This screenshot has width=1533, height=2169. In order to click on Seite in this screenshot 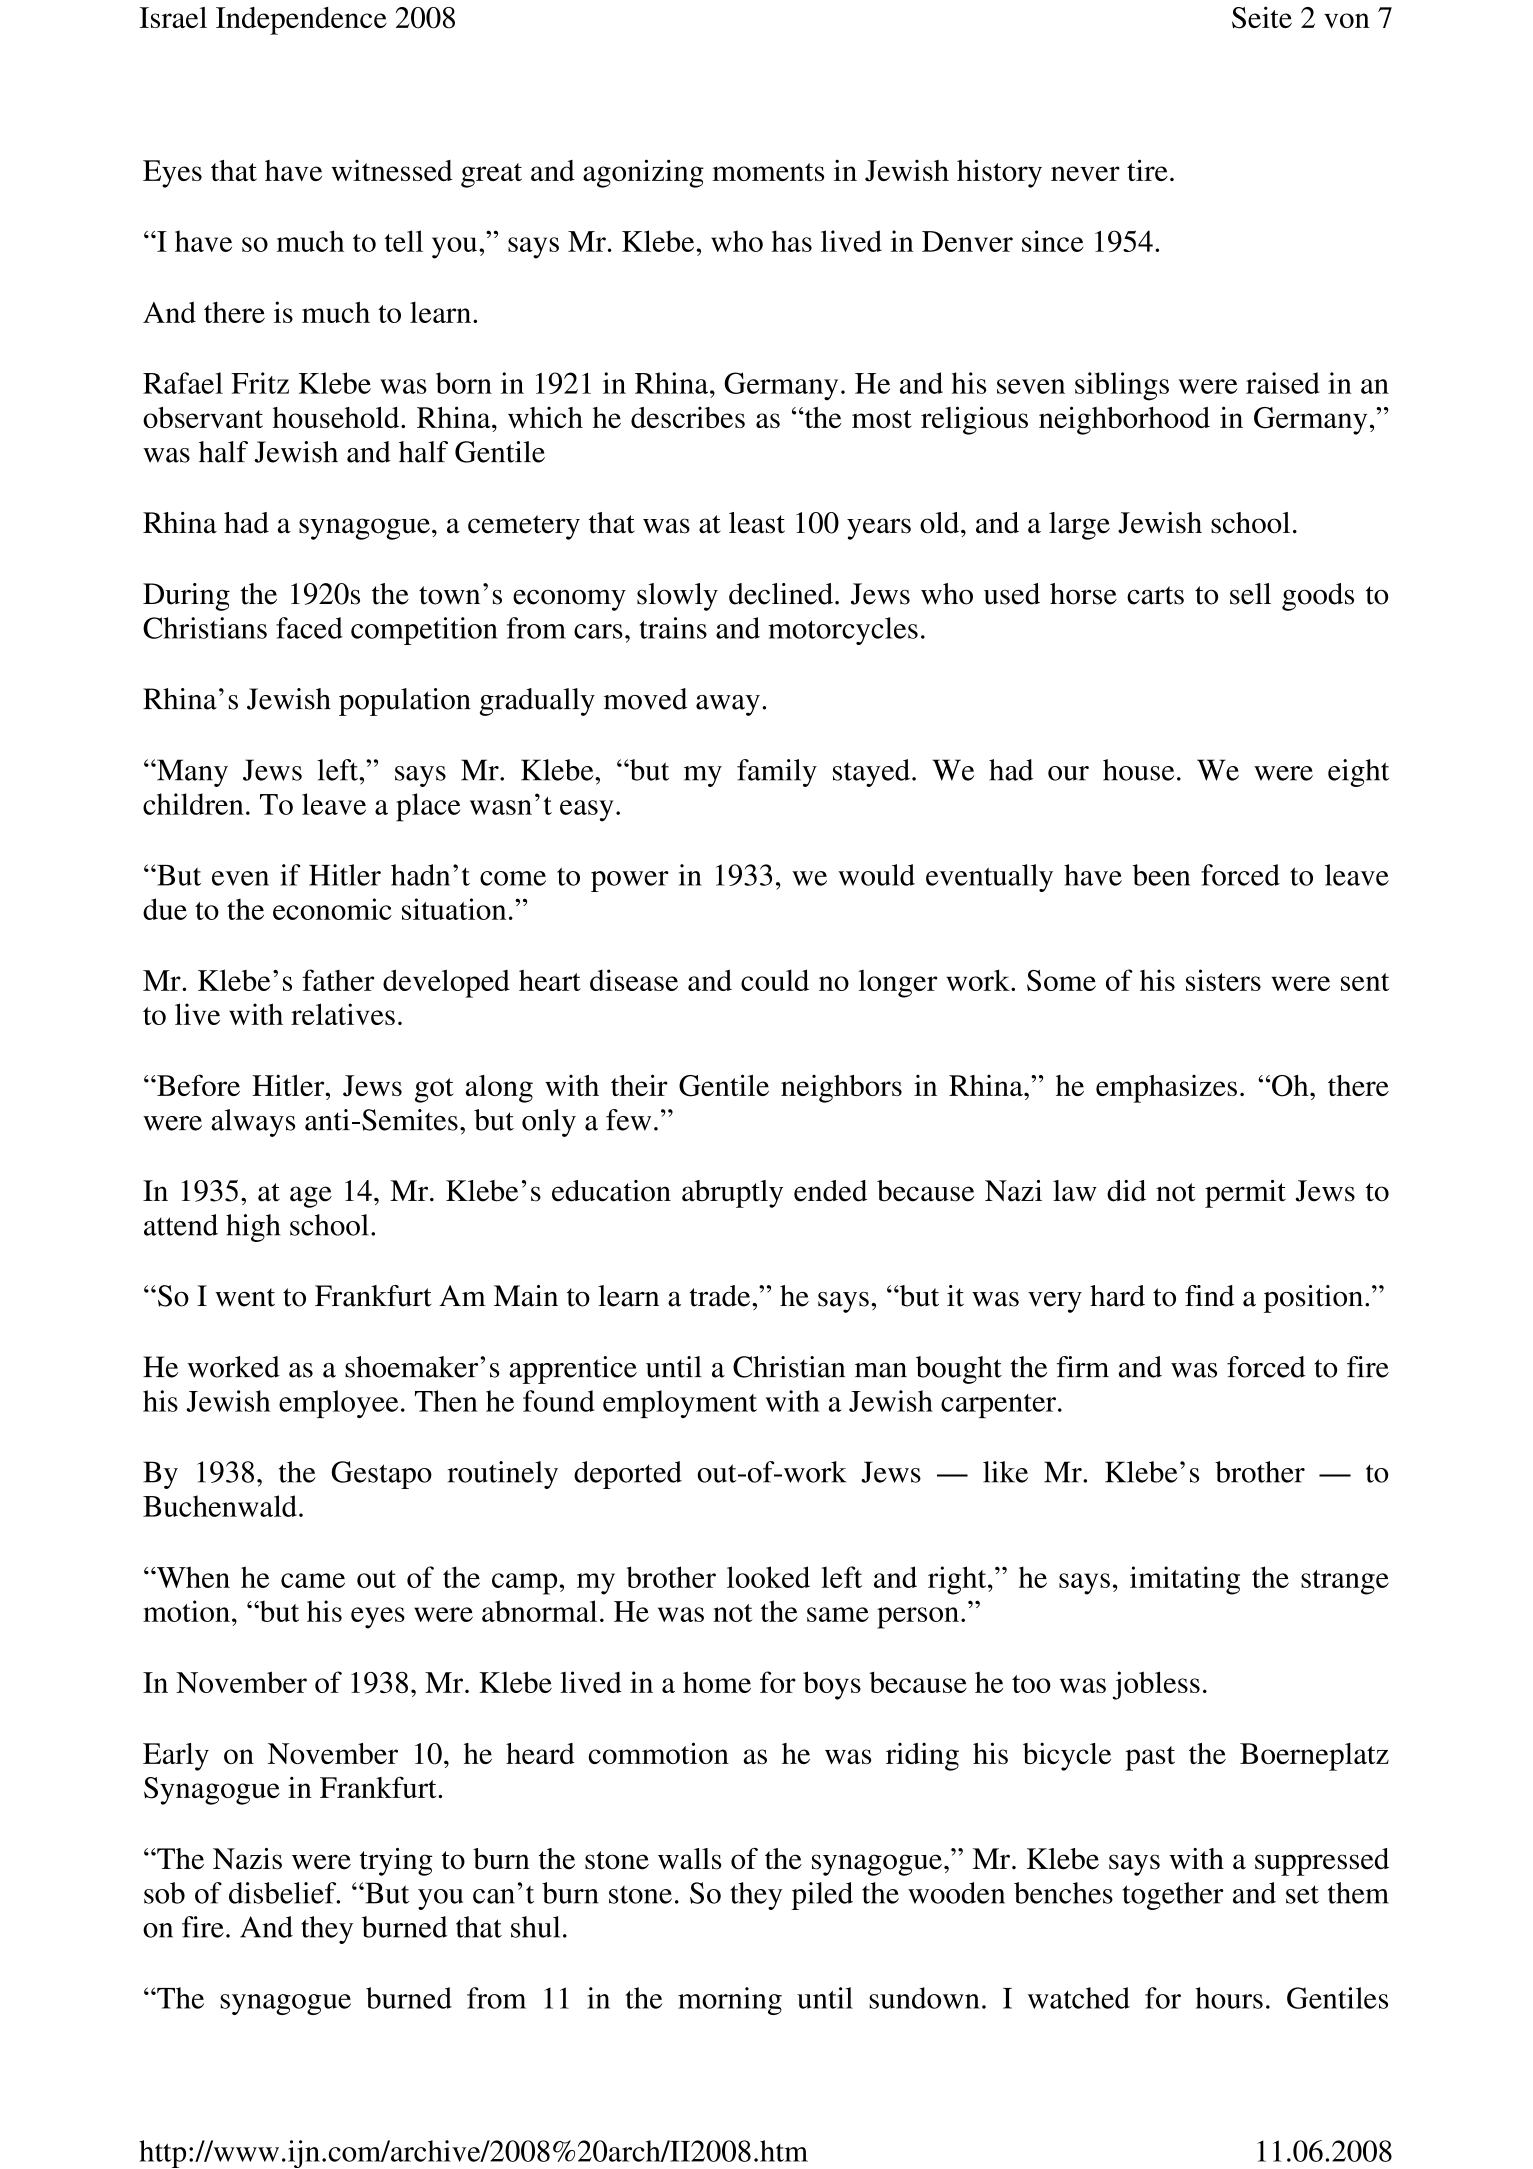, I will do `click(1262, 17)`.
